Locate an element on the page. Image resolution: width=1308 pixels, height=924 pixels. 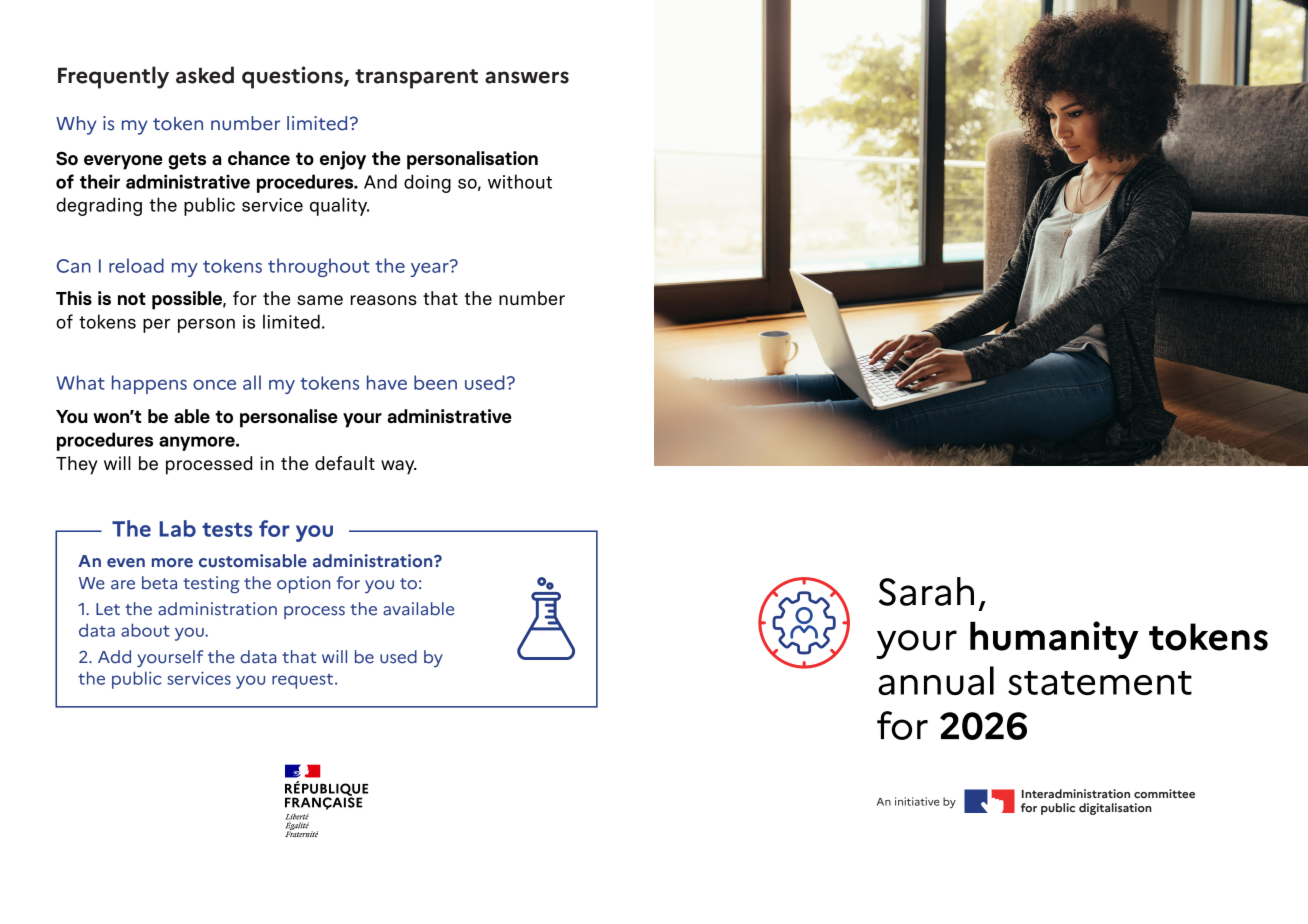
reload is located at coordinates (136, 265).
